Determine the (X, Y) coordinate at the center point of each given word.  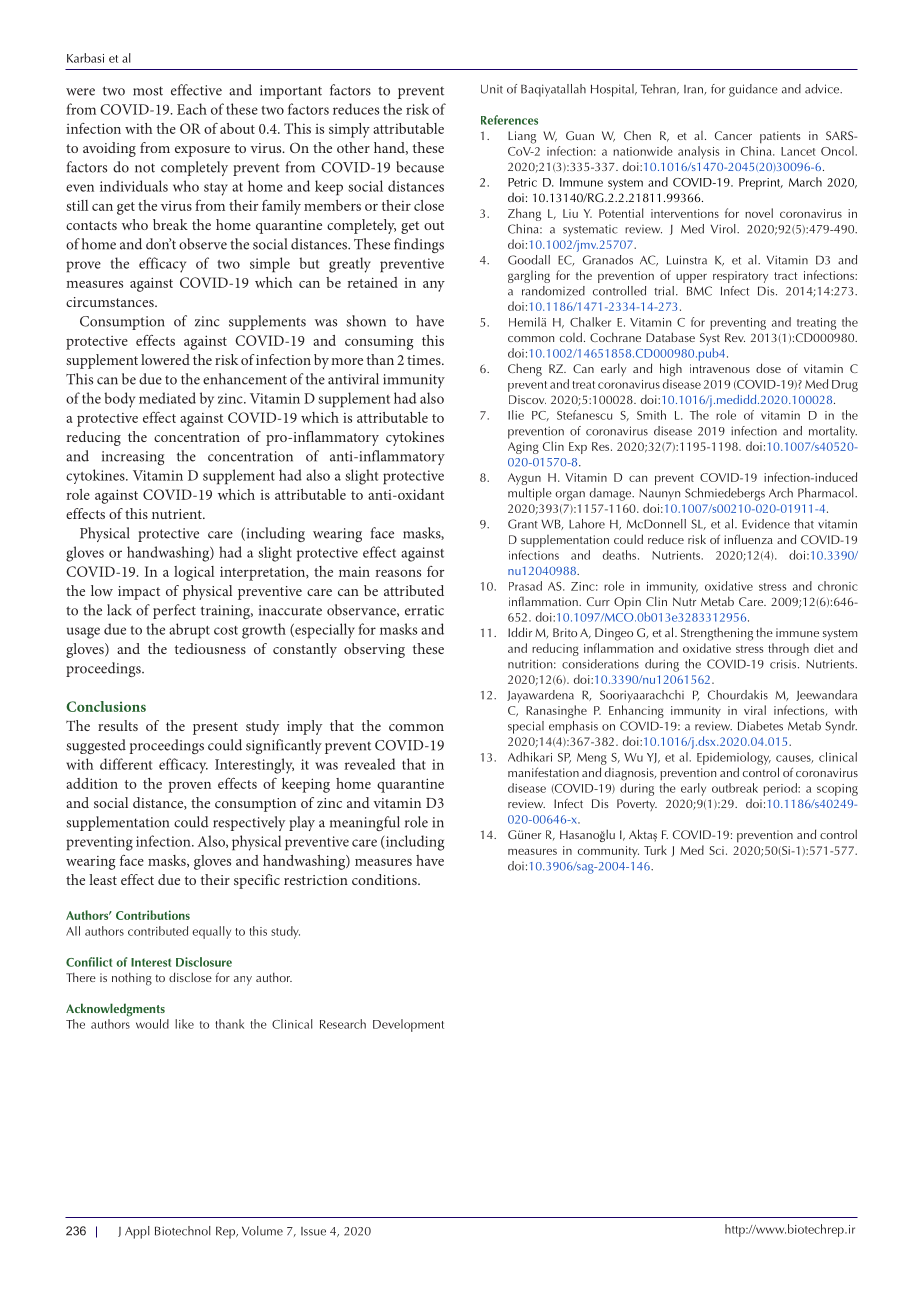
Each (192, 109)
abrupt (189, 631)
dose (768, 368)
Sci (716, 850)
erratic (424, 610)
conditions (385, 879)
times (425, 360)
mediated (167, 398)
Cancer (733, 135)
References (509, 120)
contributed (158, 931)
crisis (784, 664)
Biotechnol (183, 1231)
